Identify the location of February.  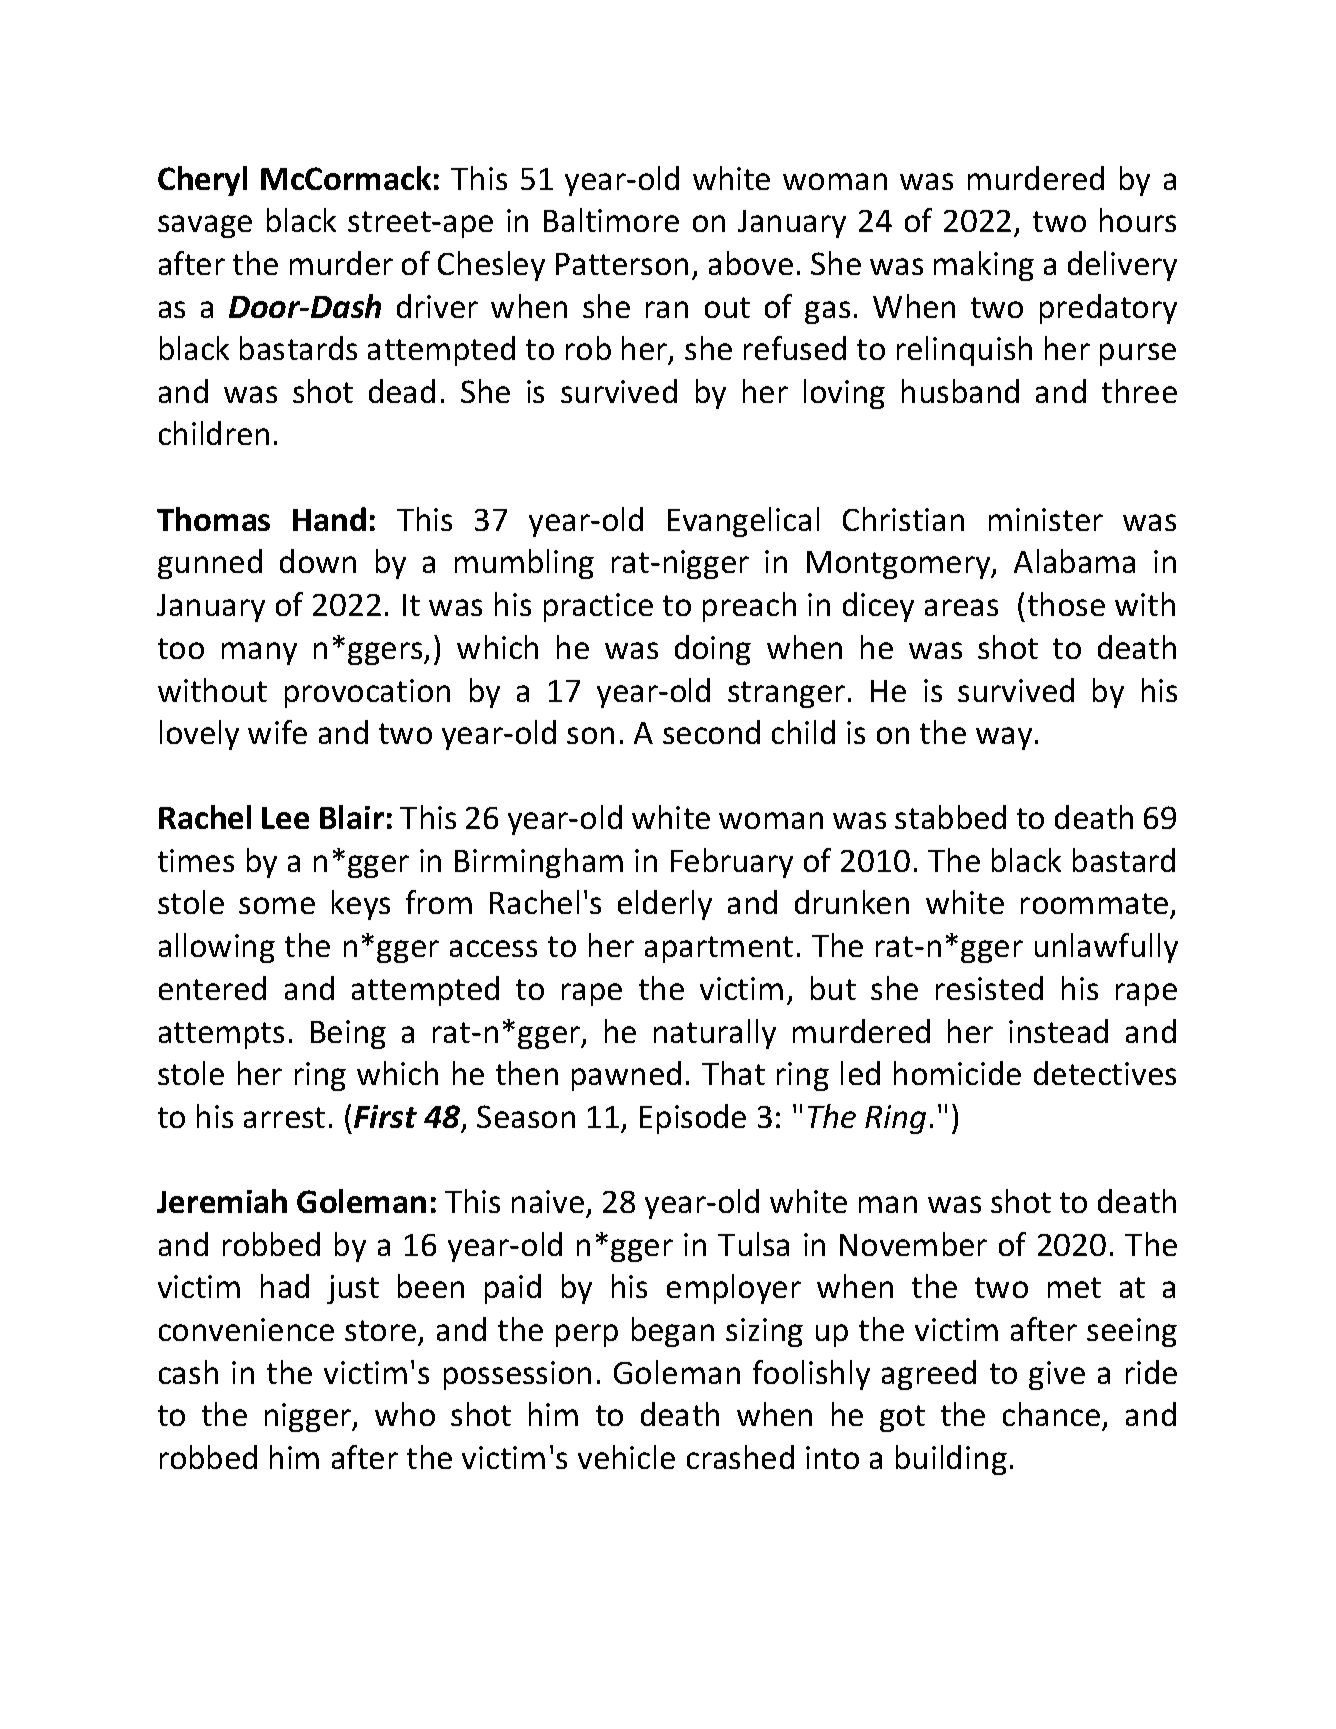
(732, 863).
